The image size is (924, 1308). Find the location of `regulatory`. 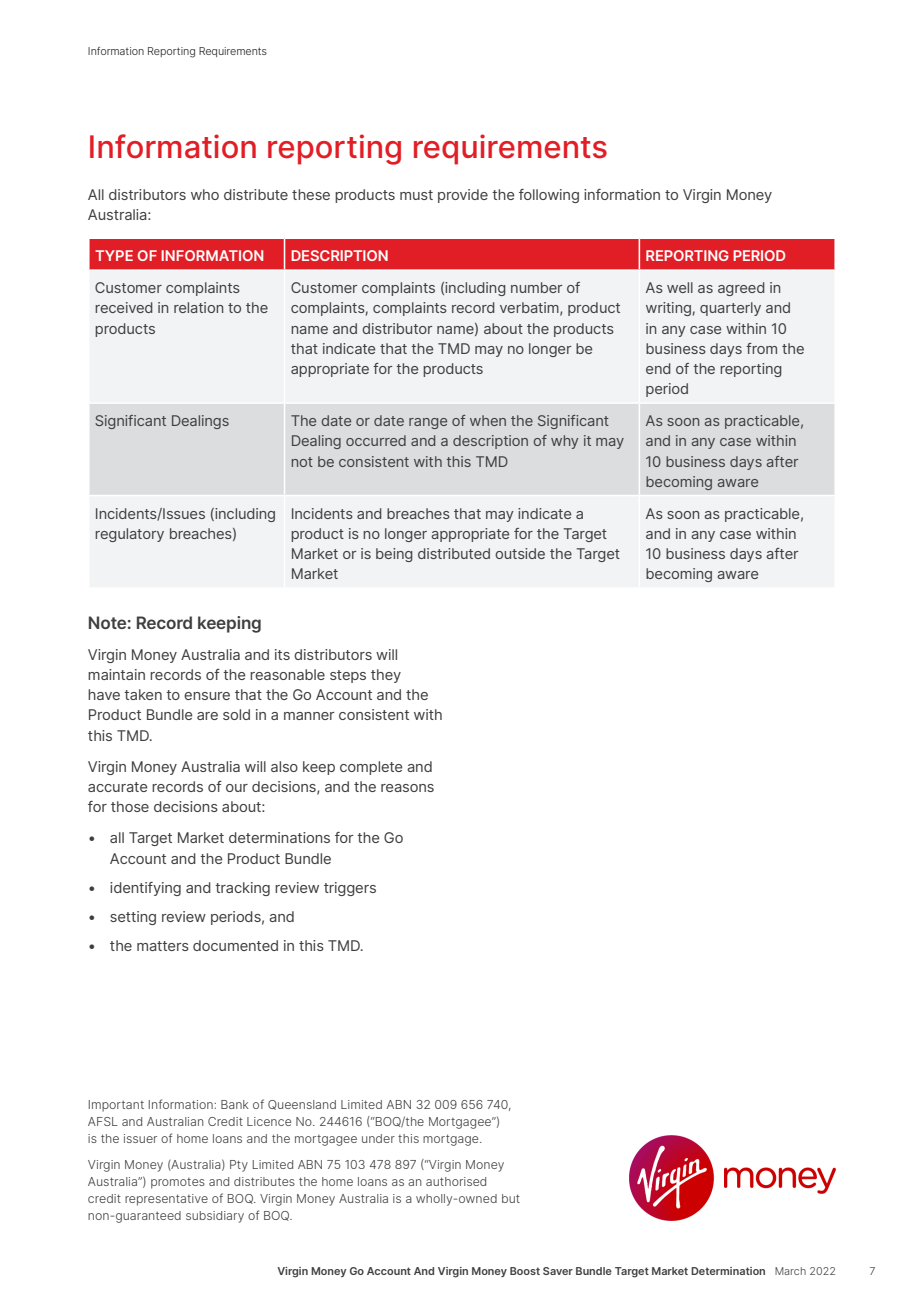

regulatory is located at coordinates (129, 535).
